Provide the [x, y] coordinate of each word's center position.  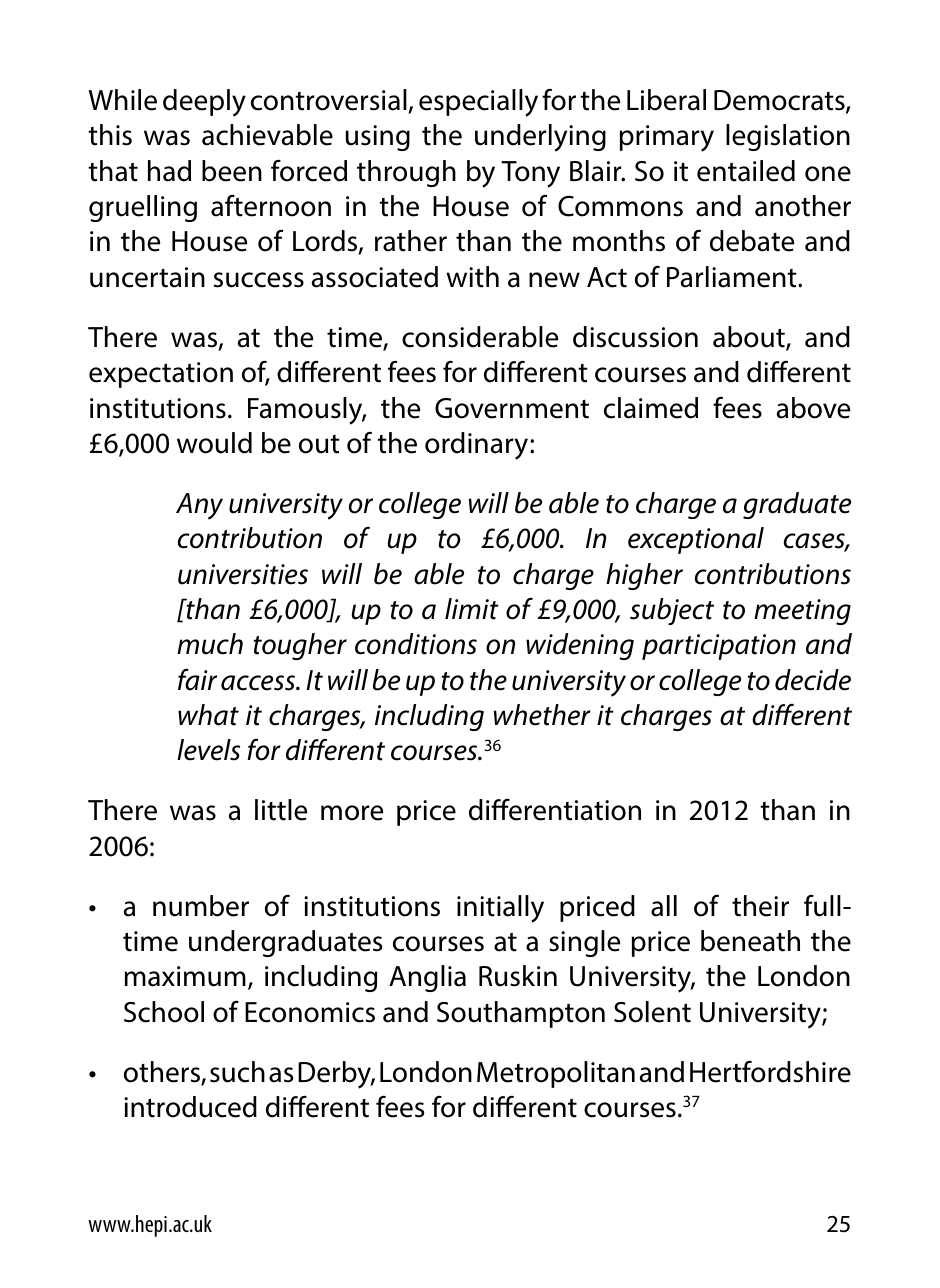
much [210, 644]
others [163, 1073]
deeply [204, 103]
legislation [788, 137]
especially [478, 103]
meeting [802, 612]
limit [472, 609]
